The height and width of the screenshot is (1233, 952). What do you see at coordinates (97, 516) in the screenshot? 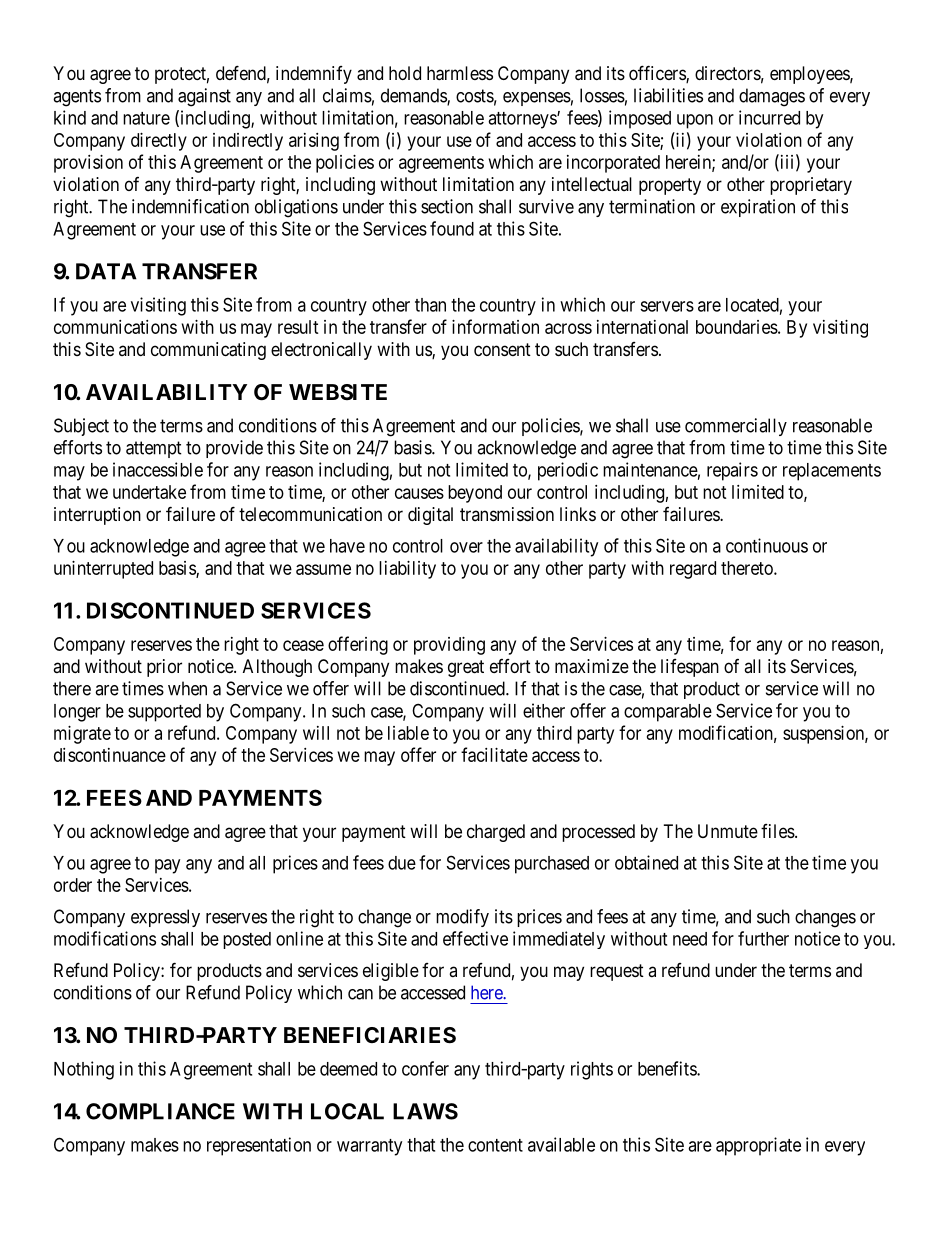
I see `interruption` at bounding box center [97, 516].
